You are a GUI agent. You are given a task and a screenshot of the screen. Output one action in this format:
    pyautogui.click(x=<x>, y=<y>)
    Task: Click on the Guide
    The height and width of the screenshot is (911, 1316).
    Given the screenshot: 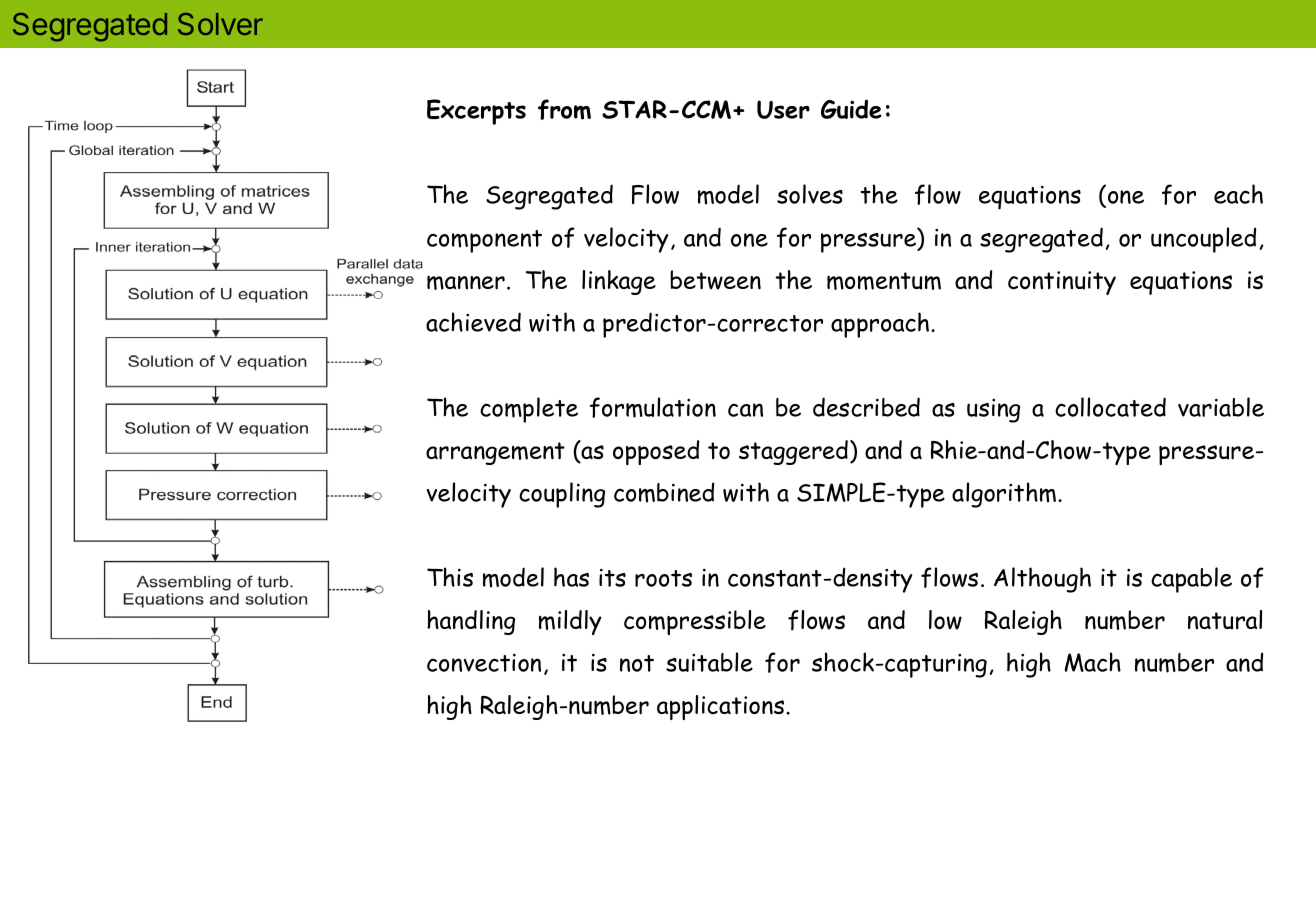 What is the action you would take?
    pyautogui.click(x=851, y=109)
